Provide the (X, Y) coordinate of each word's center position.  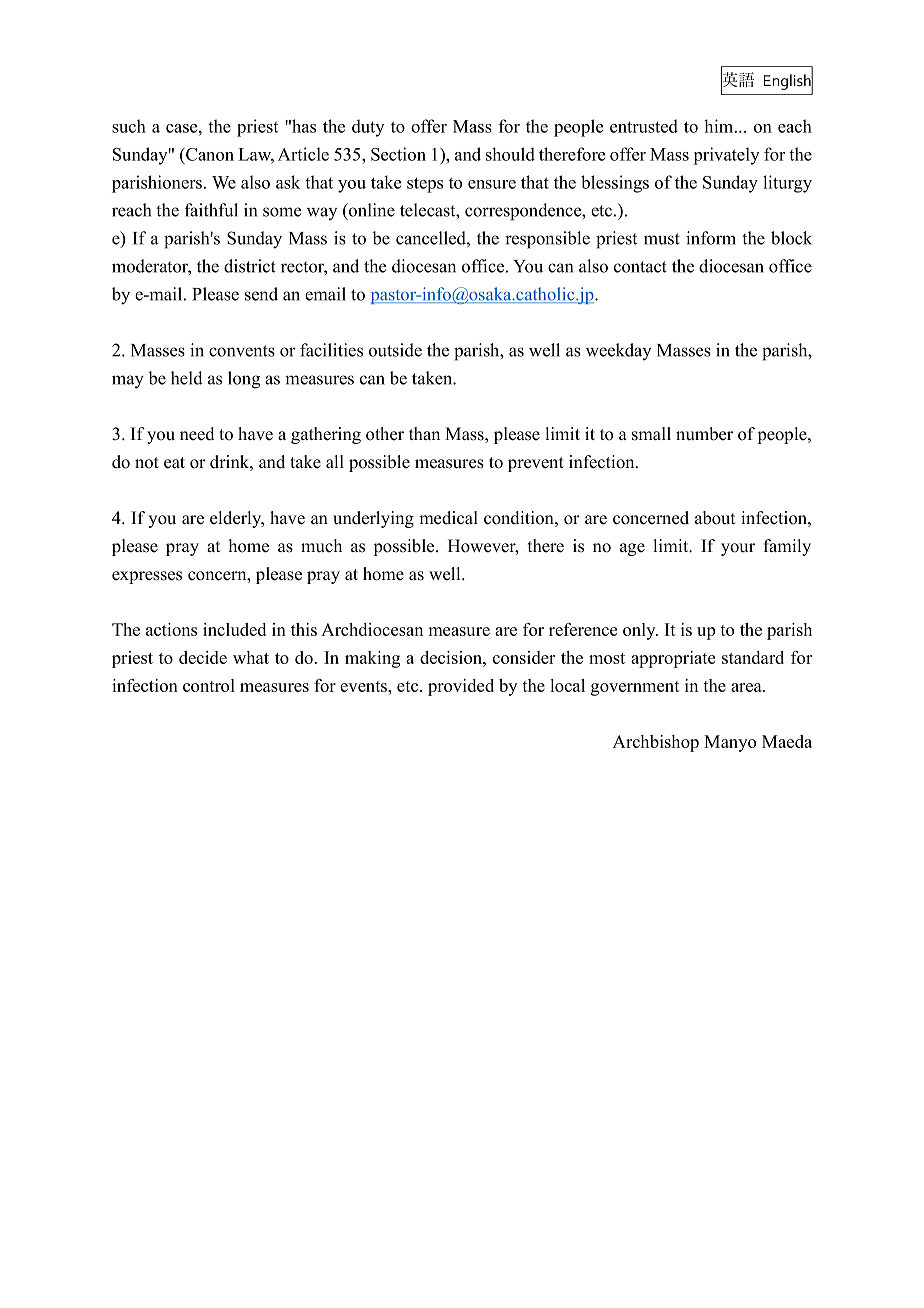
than (424, 433)
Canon (209, 154)
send (261, 294)
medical (448, 518)
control (209, 685)
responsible (547, 240)
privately (726, 156)
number (704, 434)
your (738, 549)
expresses (147, 577)
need (197, 434)
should (510, 154)
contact (640, 267)
